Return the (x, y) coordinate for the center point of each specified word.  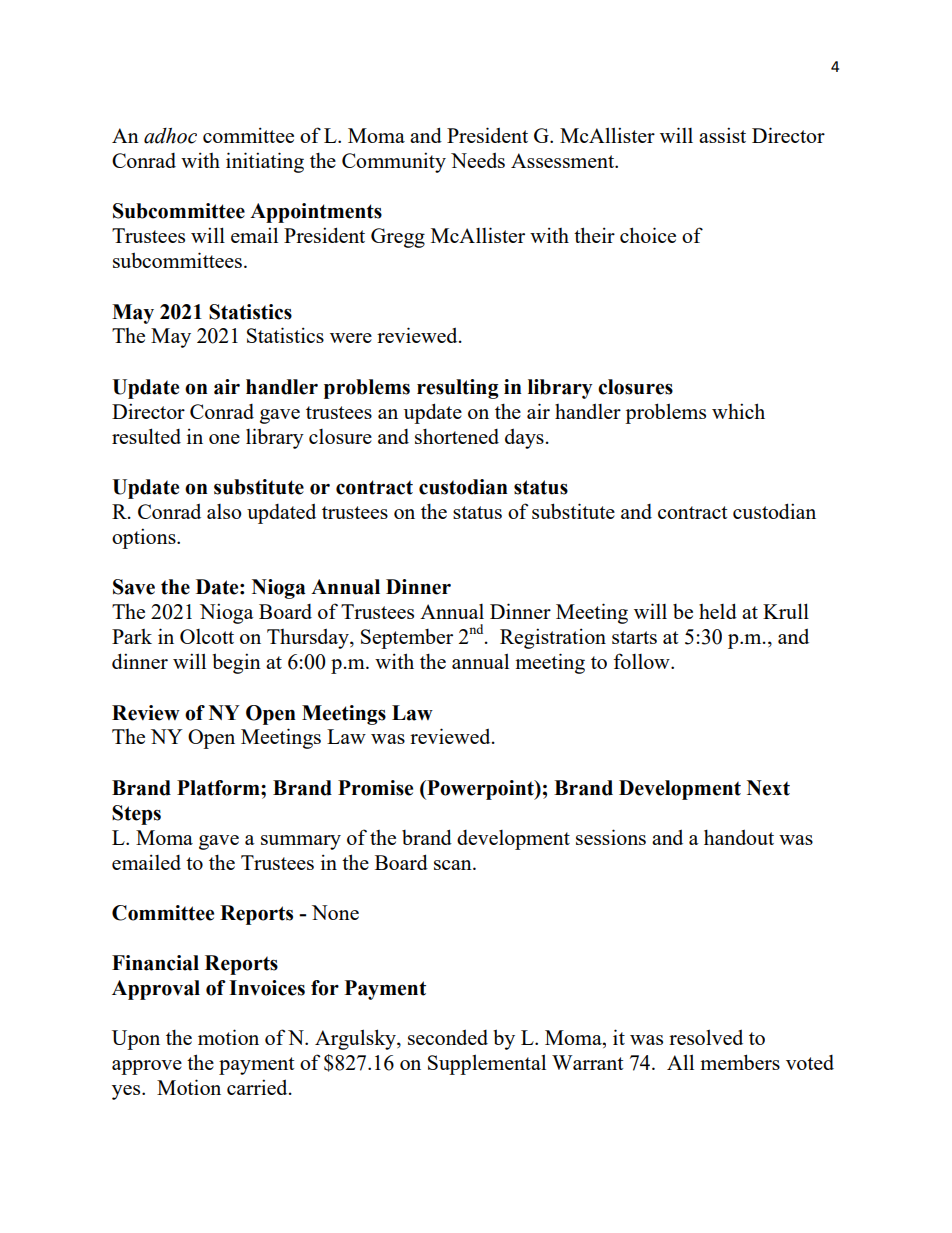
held (718, 611)
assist (722, 135)
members (740, 1062)
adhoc (170, 136)
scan (454, 865)
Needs (478, 160)
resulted (146, 436)
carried (258, 1087)
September (407, 639)
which (738, 411)
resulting (458, 389)
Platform (219, 788)
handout (739, 837)
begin (236, 663)
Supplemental (487, 1064)
